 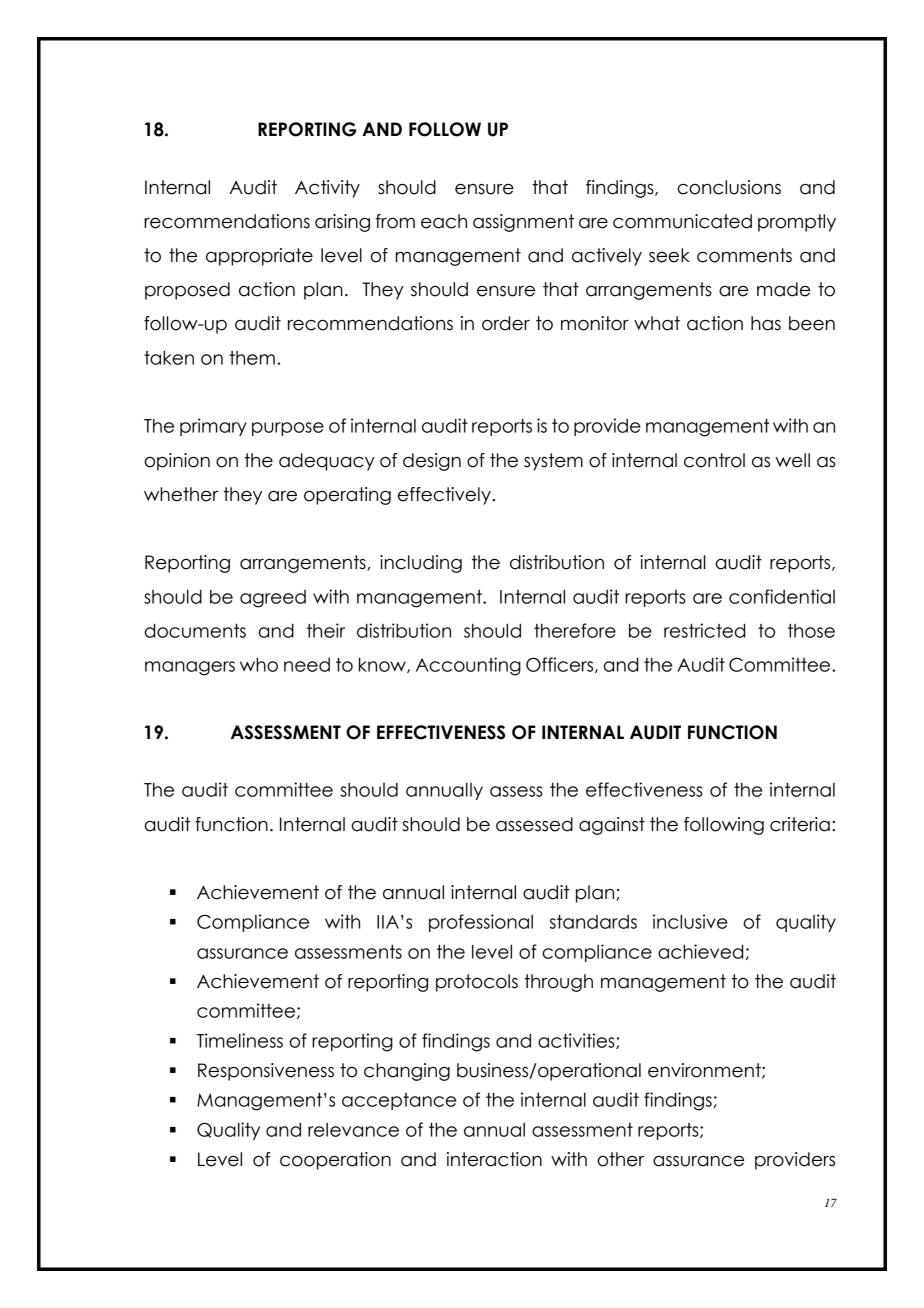 What do you see at coordinates (259, 257) in the screenshot?
I see `appropriate` at bounding box center [259, 257].
